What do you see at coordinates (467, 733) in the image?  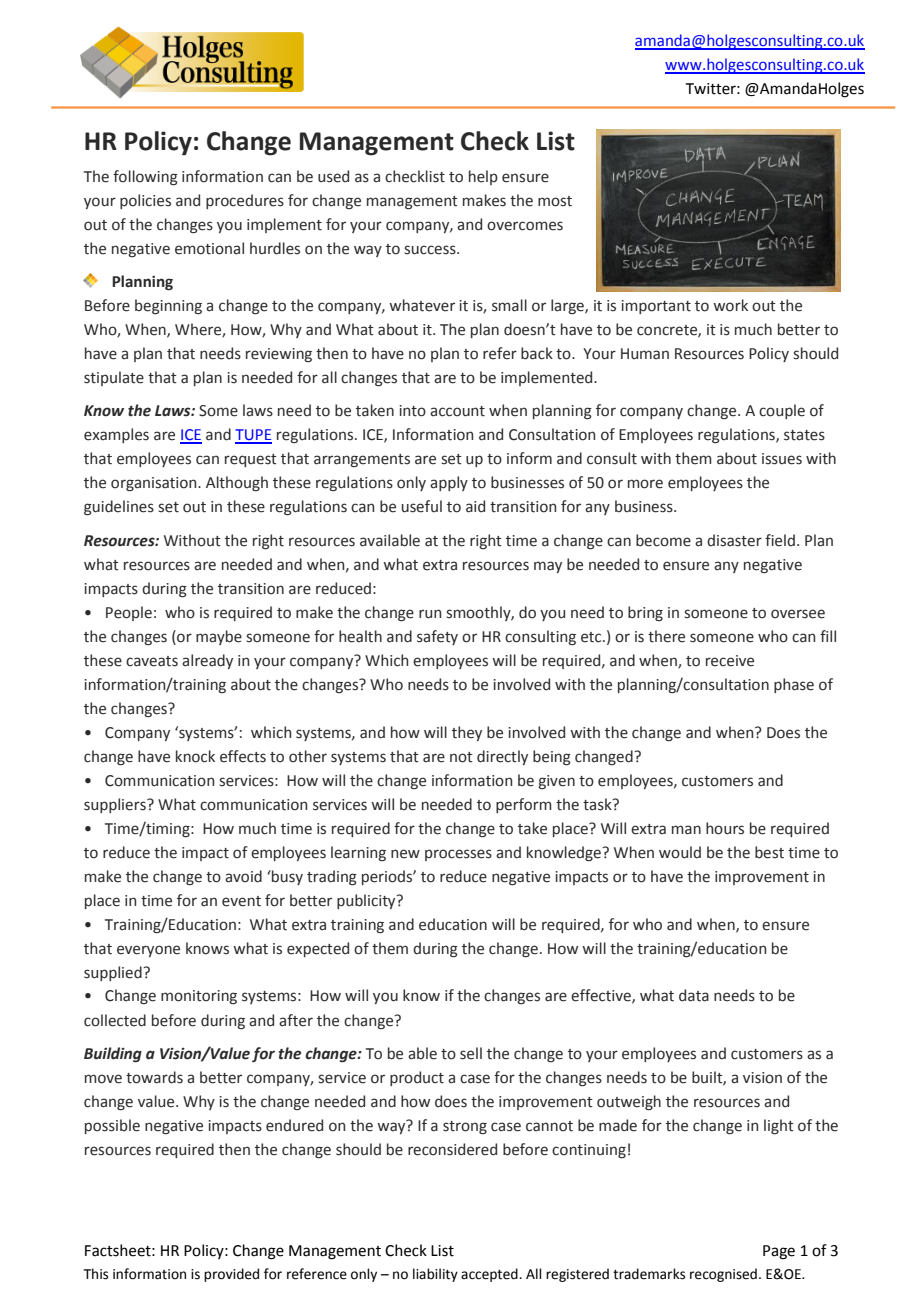 I see `they` at bounding box center [467, 733].
